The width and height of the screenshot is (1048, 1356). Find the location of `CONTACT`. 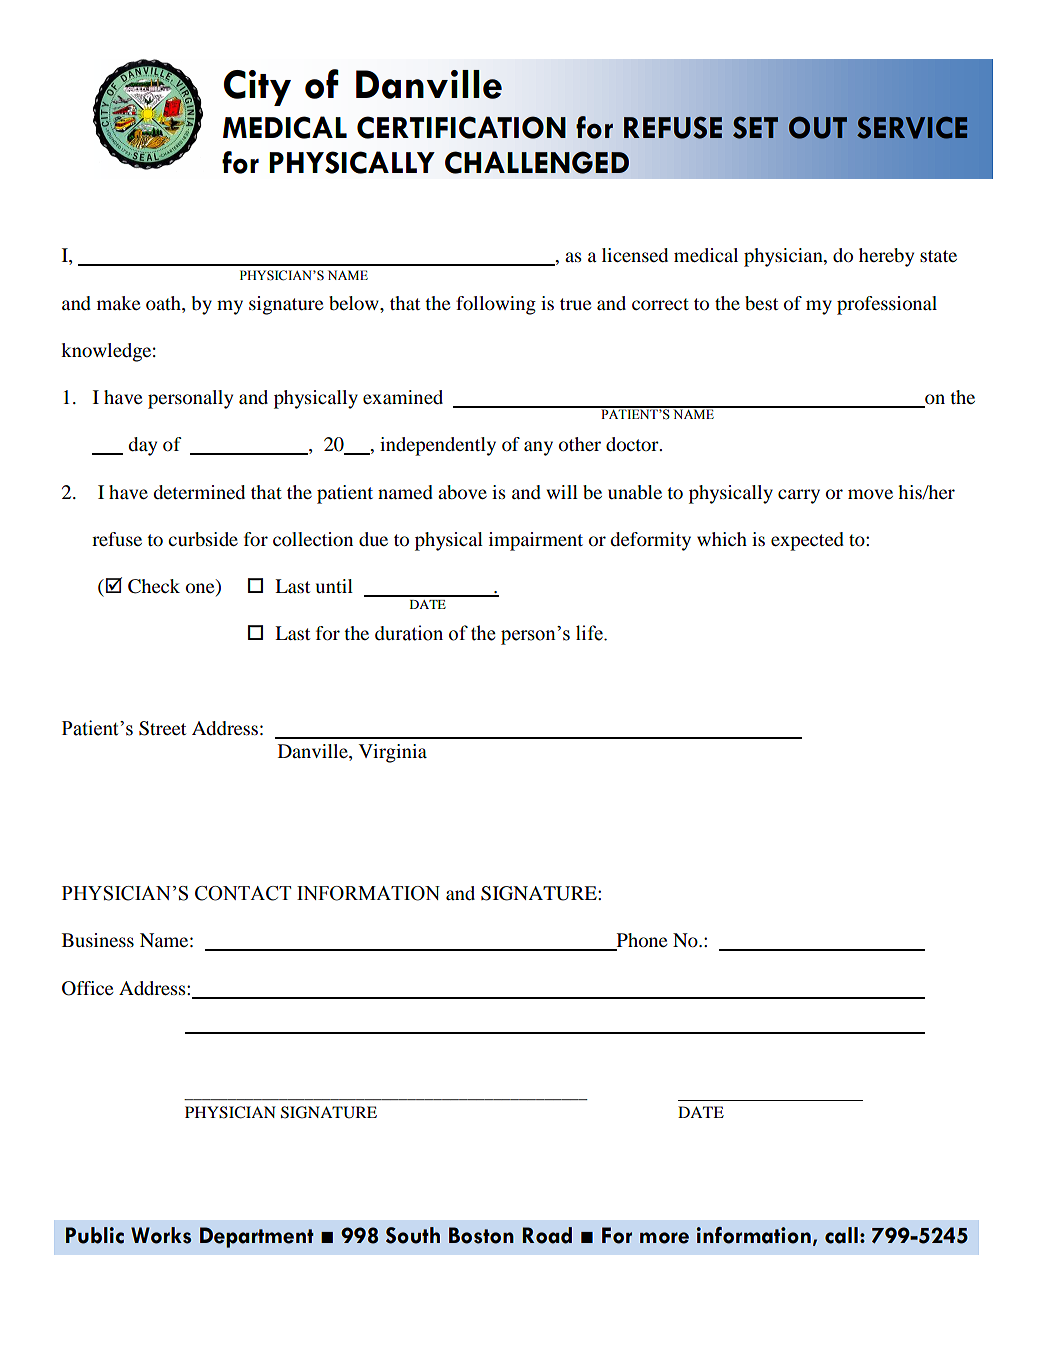

CONTACT is located at coordinates (243, 893).
